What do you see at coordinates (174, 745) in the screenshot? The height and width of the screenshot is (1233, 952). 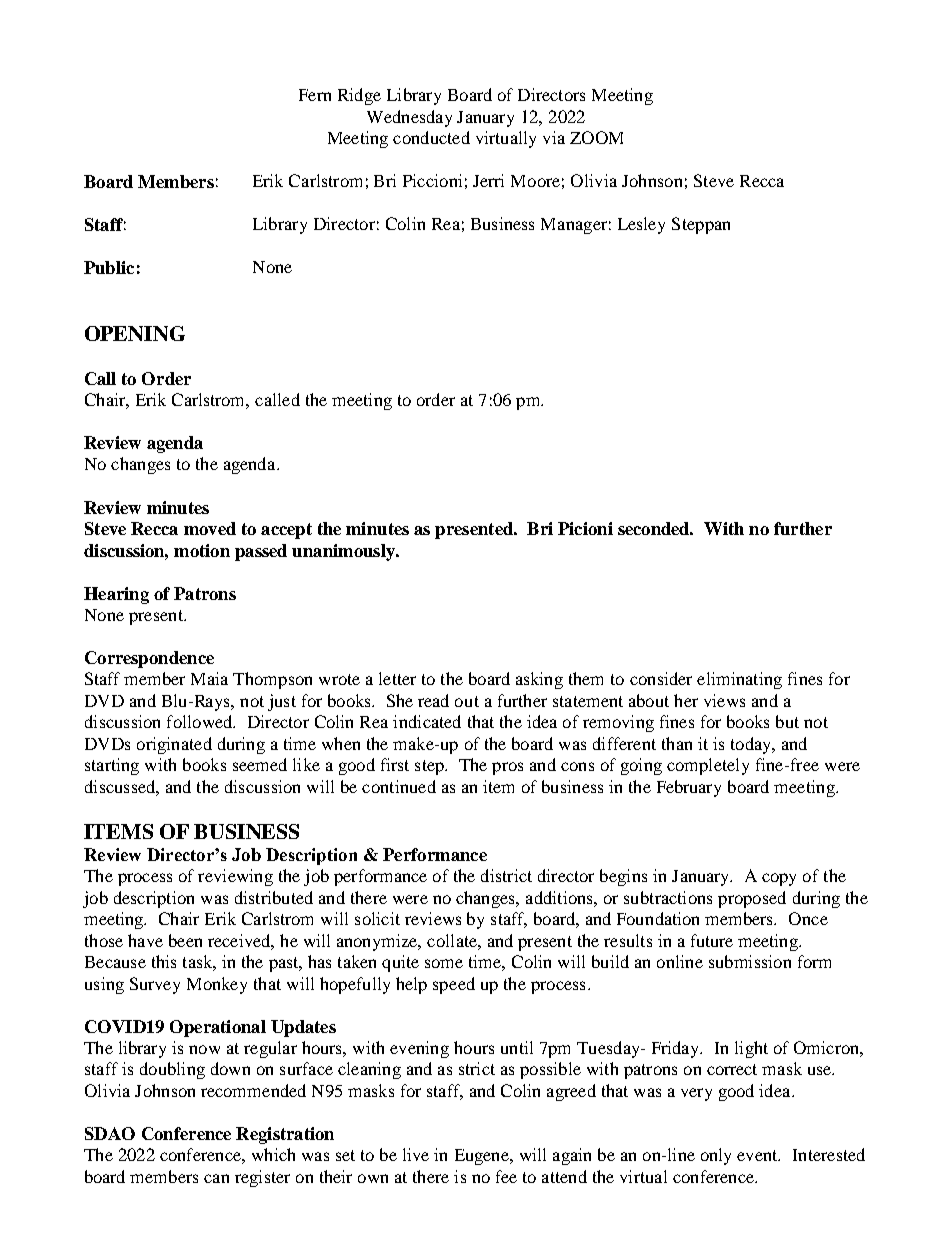 I see `originated` at bounding box center [174, 745].
